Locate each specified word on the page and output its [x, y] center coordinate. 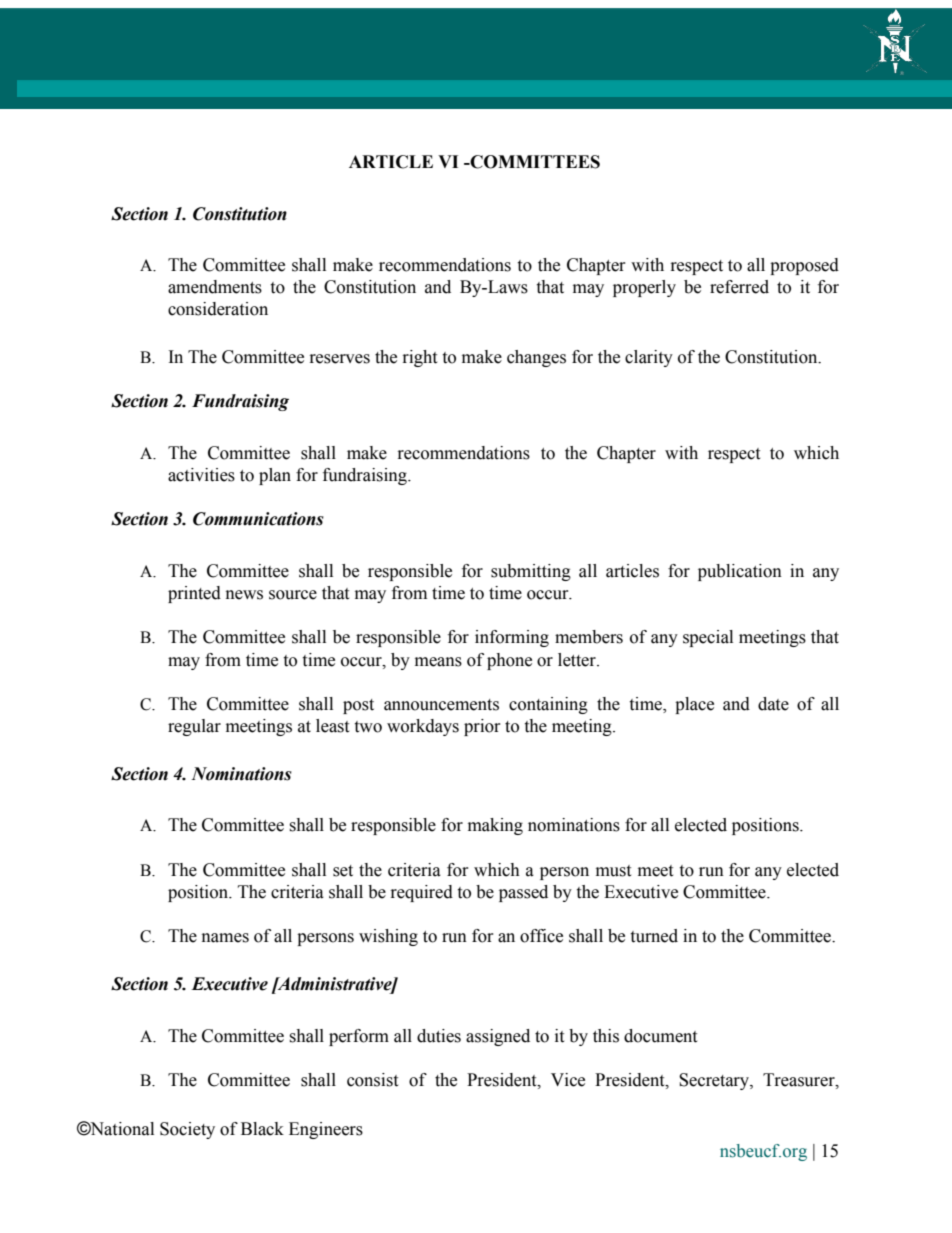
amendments [215, 287]
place [694, 705]
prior [482, 727]
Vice [568, 1080]
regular [194, 727]
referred [739, 287]
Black [262, 1129]
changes [536, 358]
